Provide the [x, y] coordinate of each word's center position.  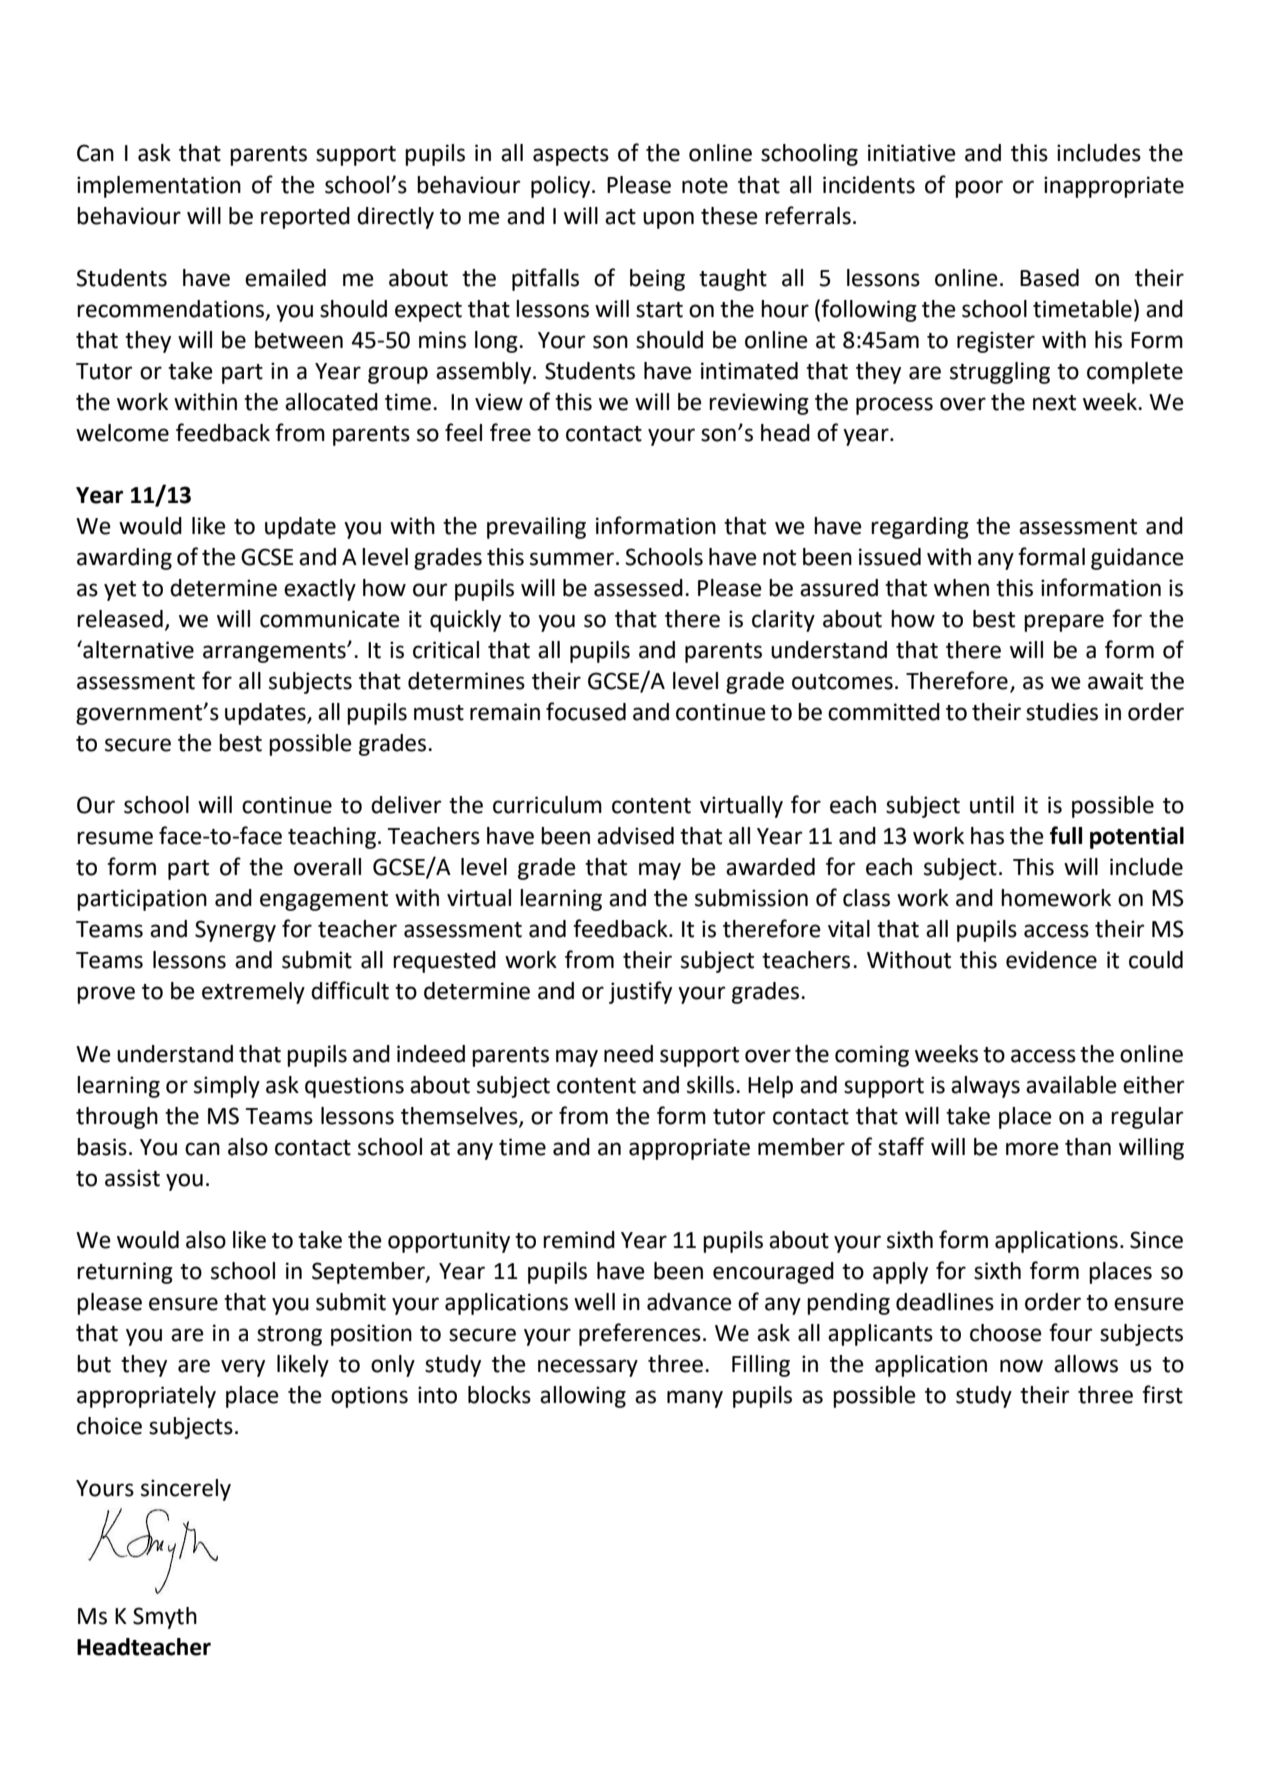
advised [635, 836]
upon [668, 220]
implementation [159, 187]
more [1032, 1149]
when [961, 588]
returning [125, 1273]
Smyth [165, 1618]
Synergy [235, 931]
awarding [124, 559]
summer [572, 559]
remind [579, 1240]
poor [979, 189]
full [1066, 835]
